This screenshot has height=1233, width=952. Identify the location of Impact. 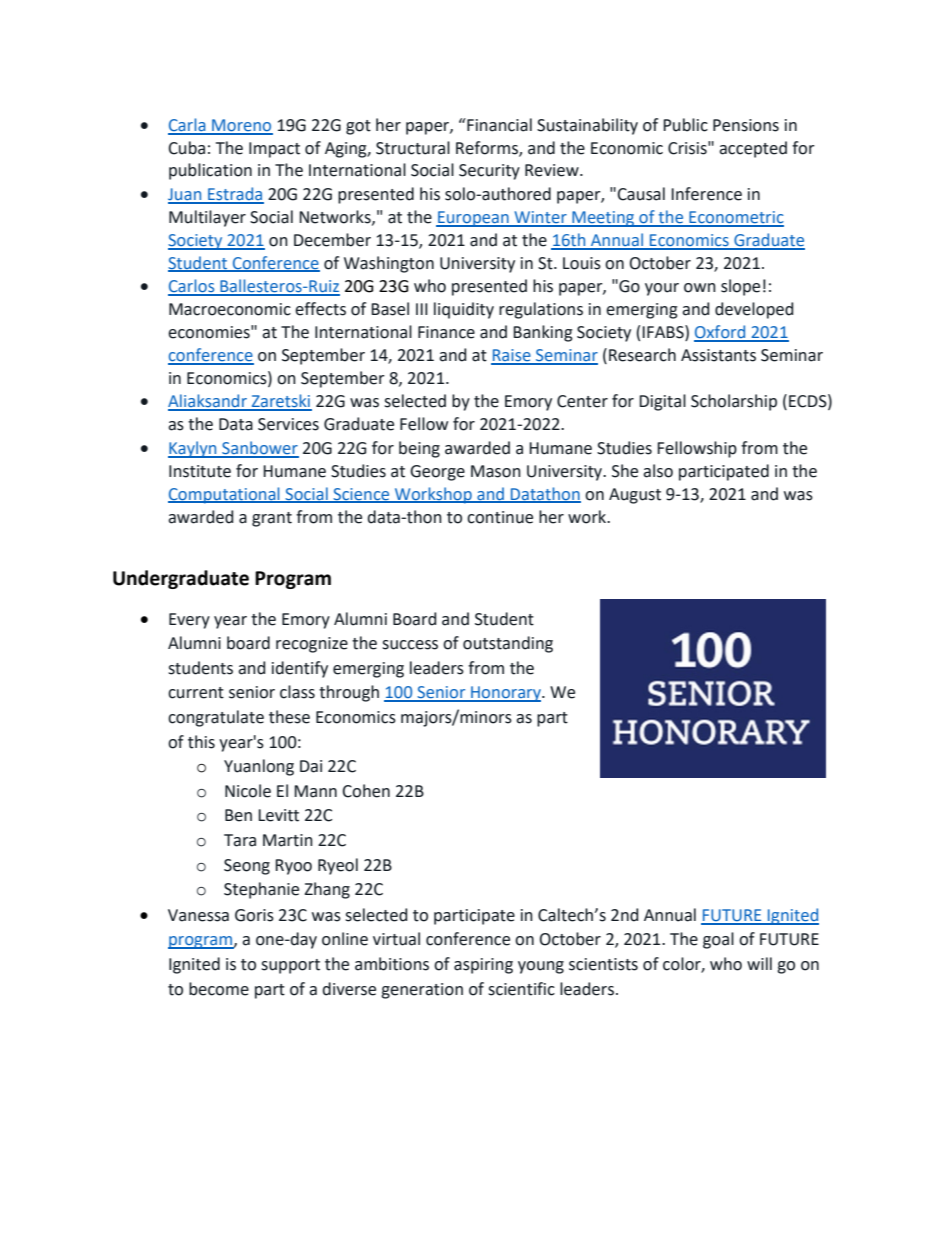
(274, 150).
